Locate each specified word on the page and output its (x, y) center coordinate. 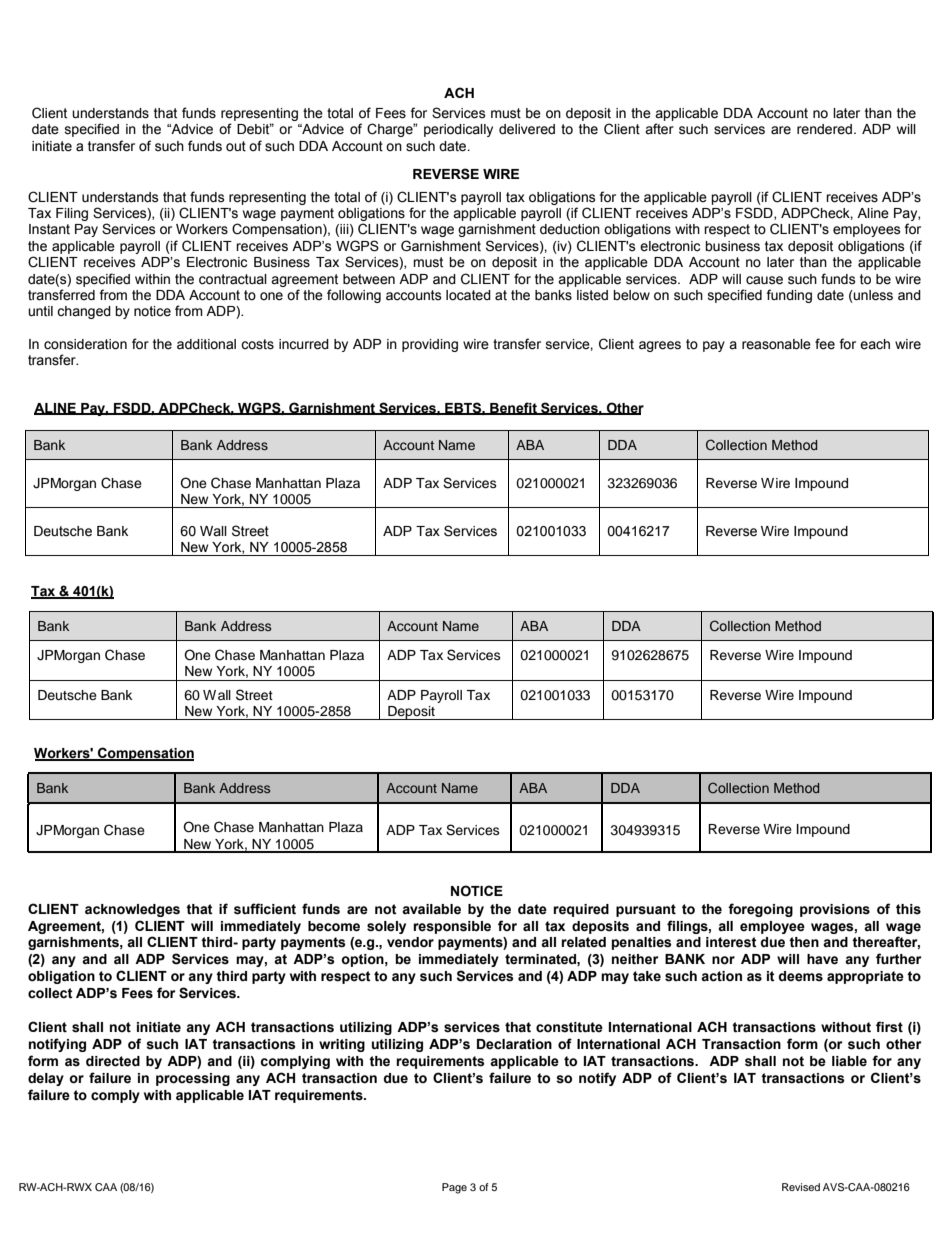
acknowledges (132, 910)
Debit (254, 129)
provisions (835, 910)
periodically (458, 130)
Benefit (513, 408)
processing (193, 1079)
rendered (824, 129)
